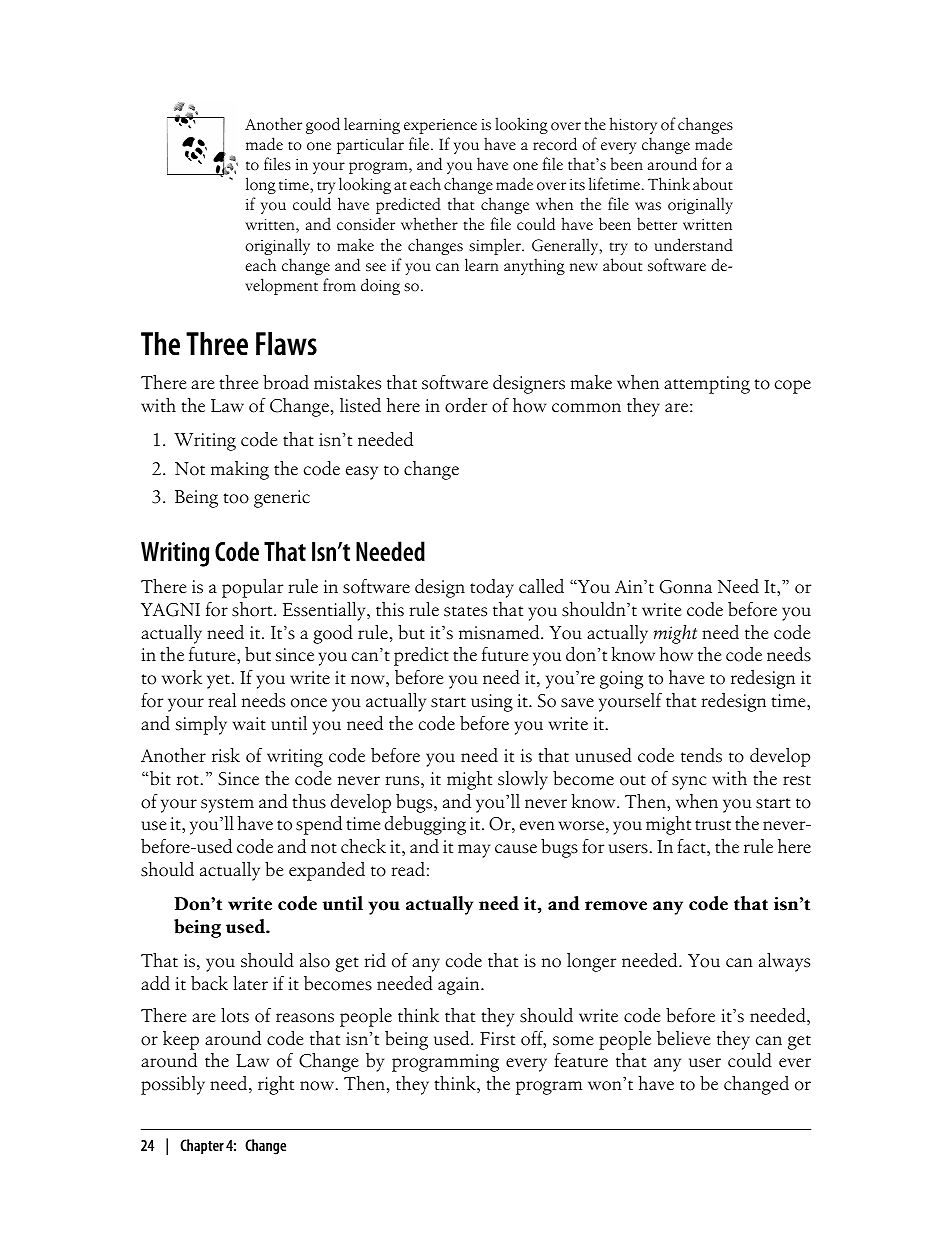  I want to click on history, so click(633, 125).
